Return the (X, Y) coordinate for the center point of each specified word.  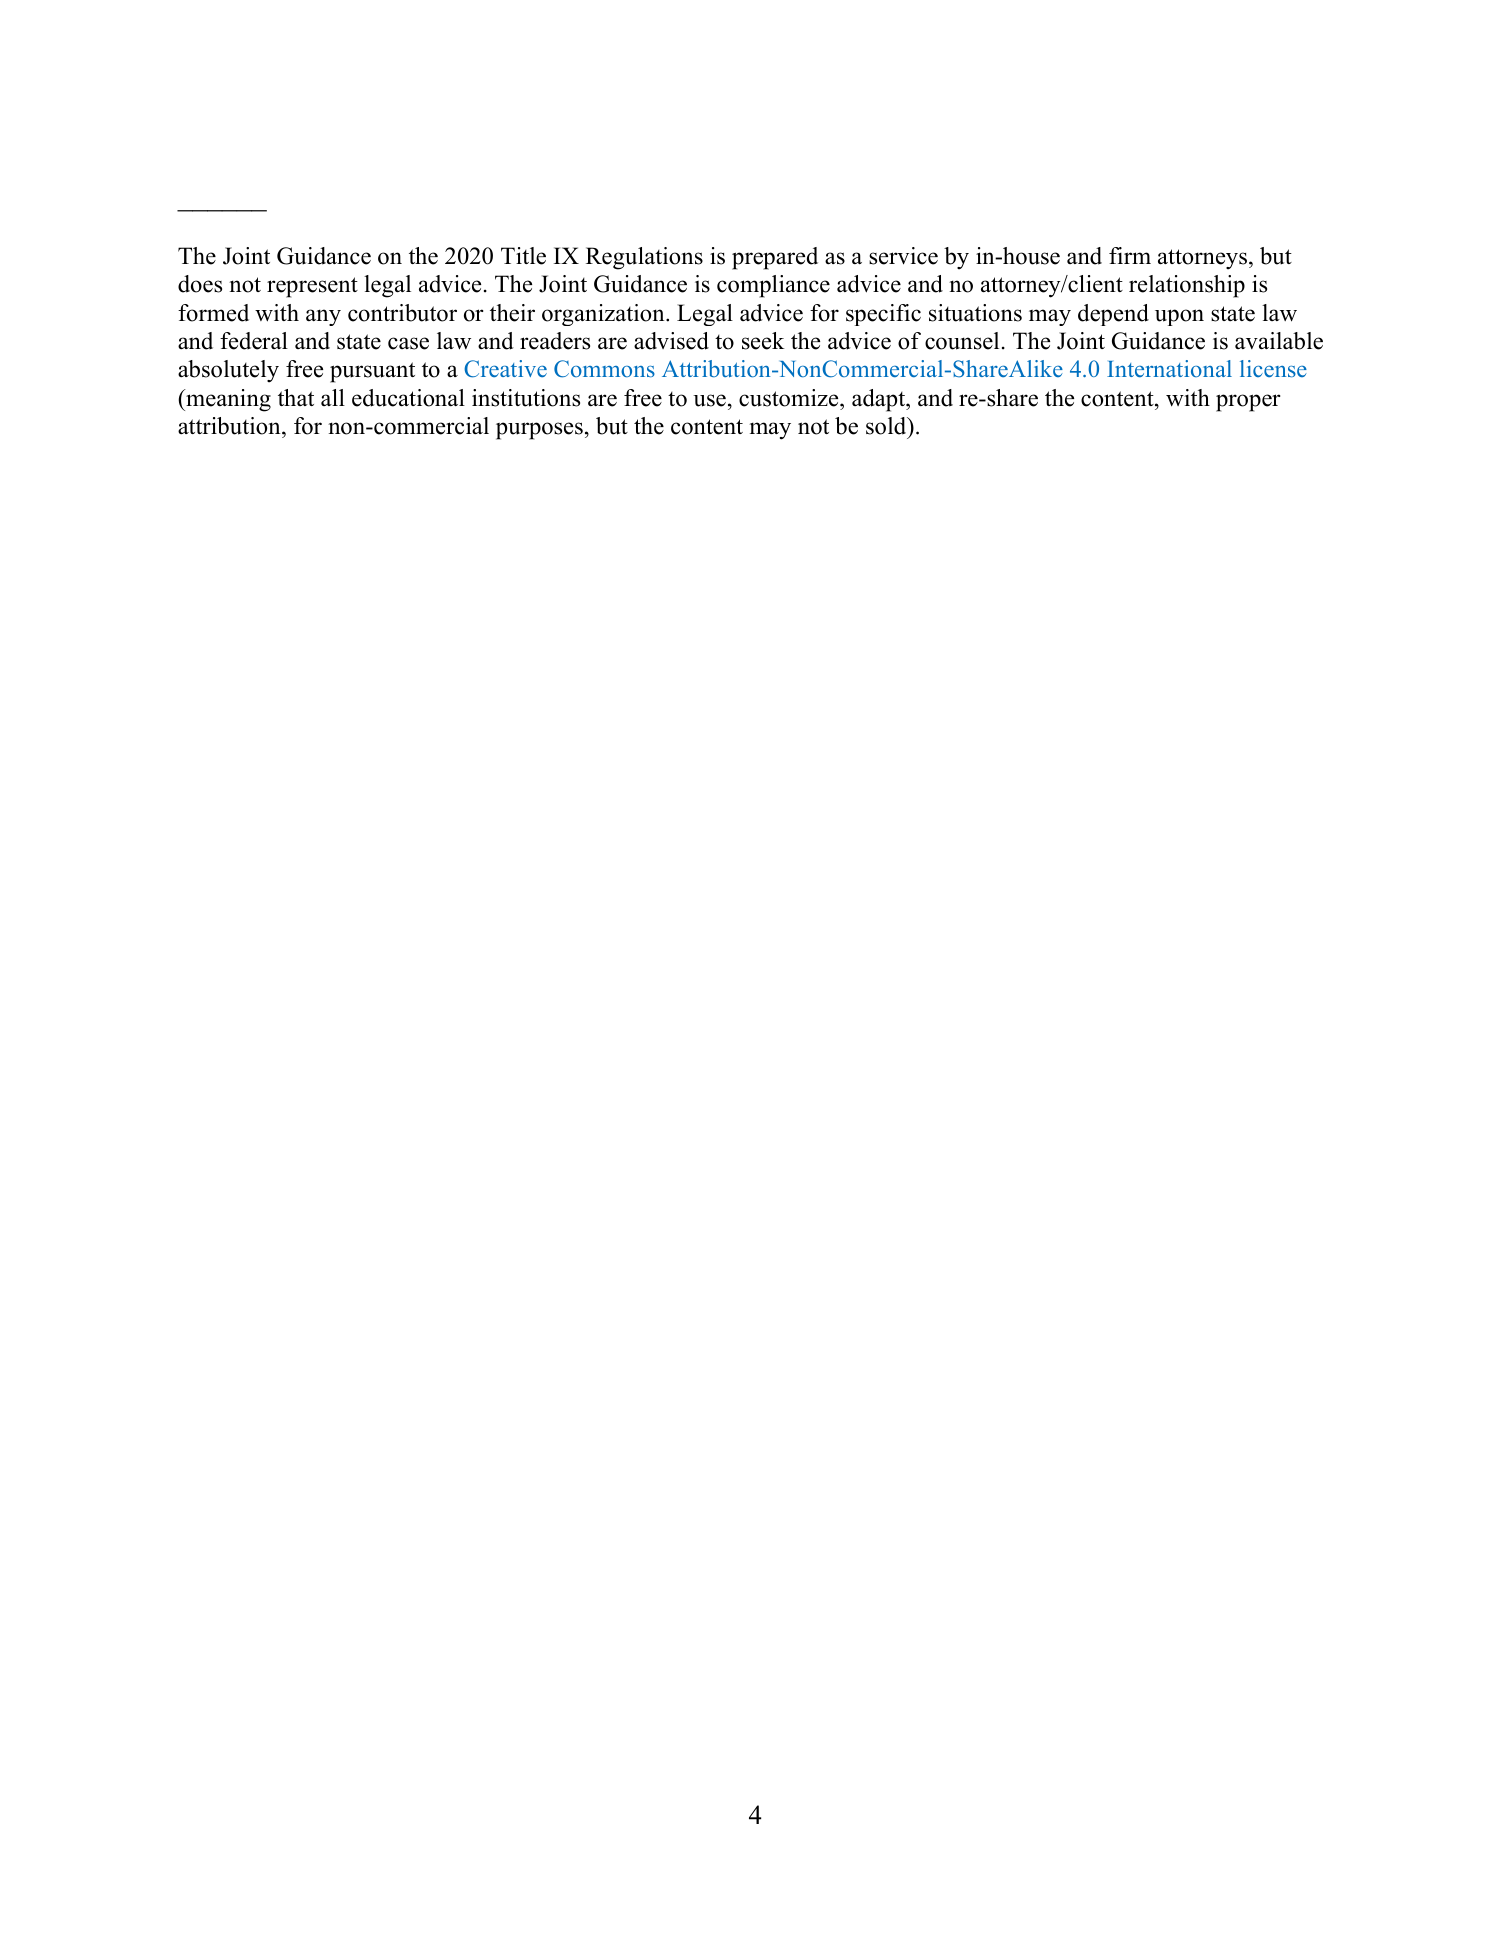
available (1279, 341)
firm (1130, 255)
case (408, 343)
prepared (775, 258)
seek (763, 341)
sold (887, 427)
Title (523, 256)
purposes (539, 431)
